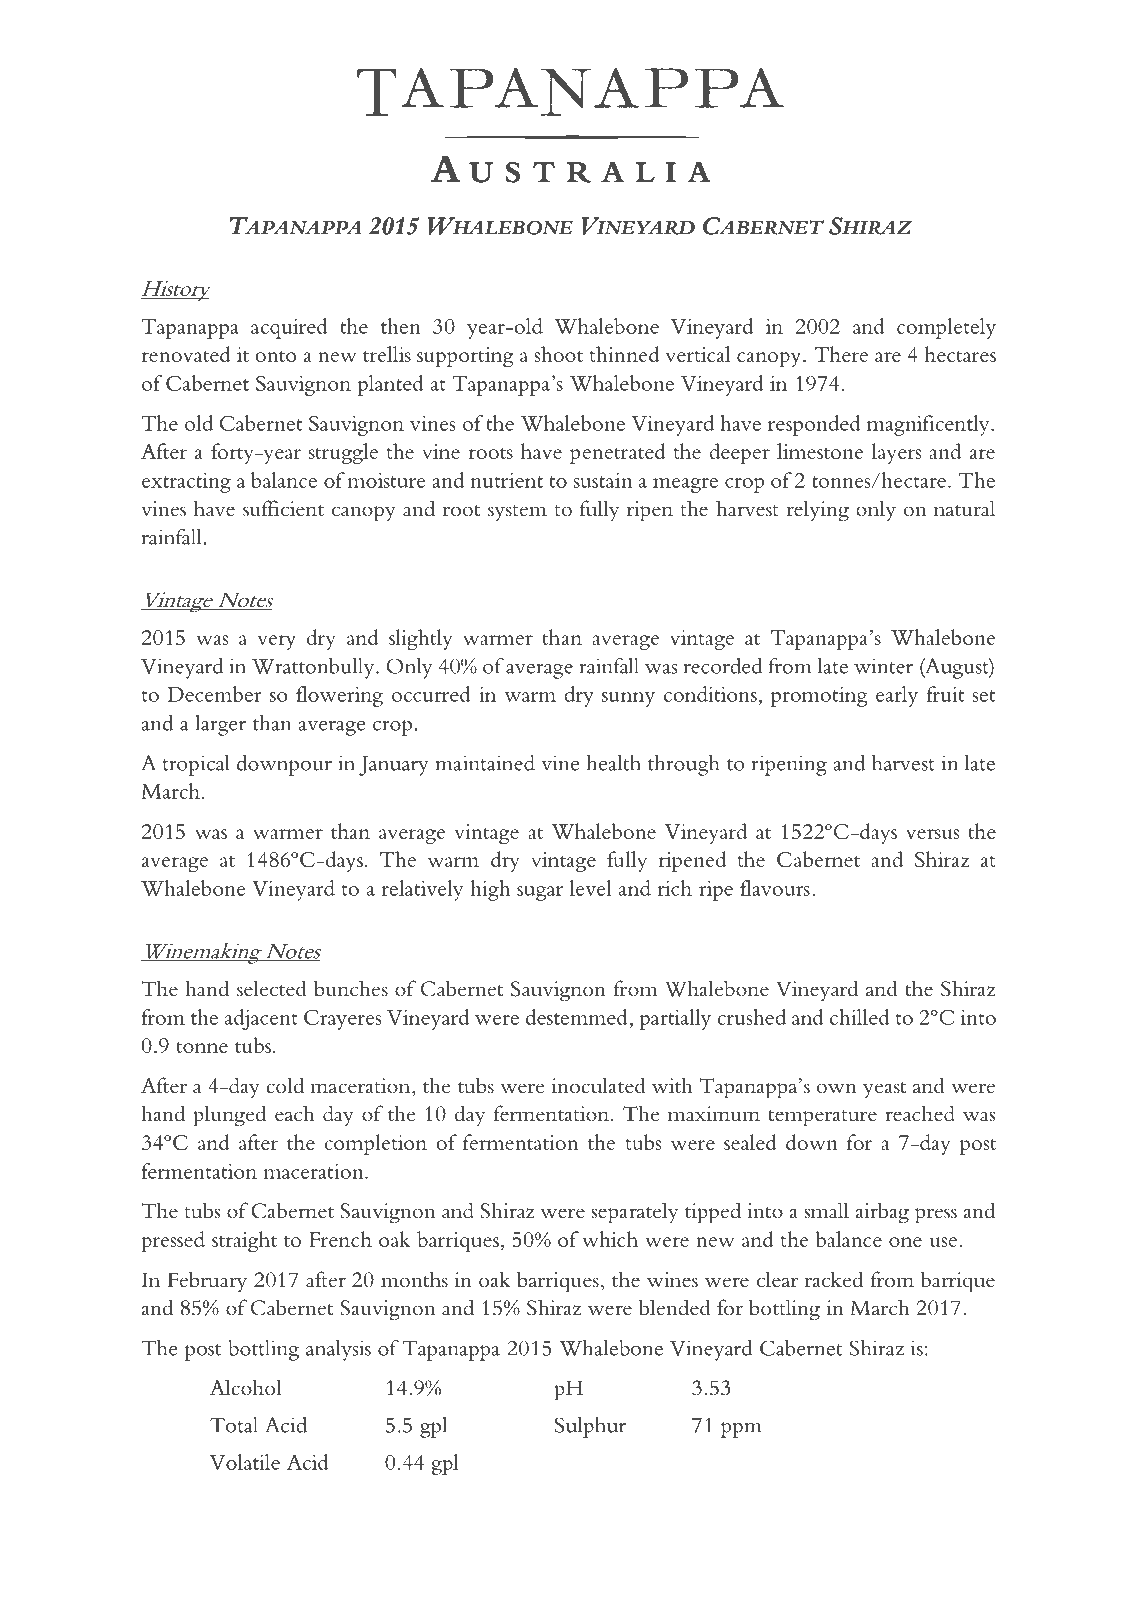 This image has height=1609, width=1137. What do you see at coordinates (234, 1425) in the image?
I see `Total` at bounding box center [234, 1425].
